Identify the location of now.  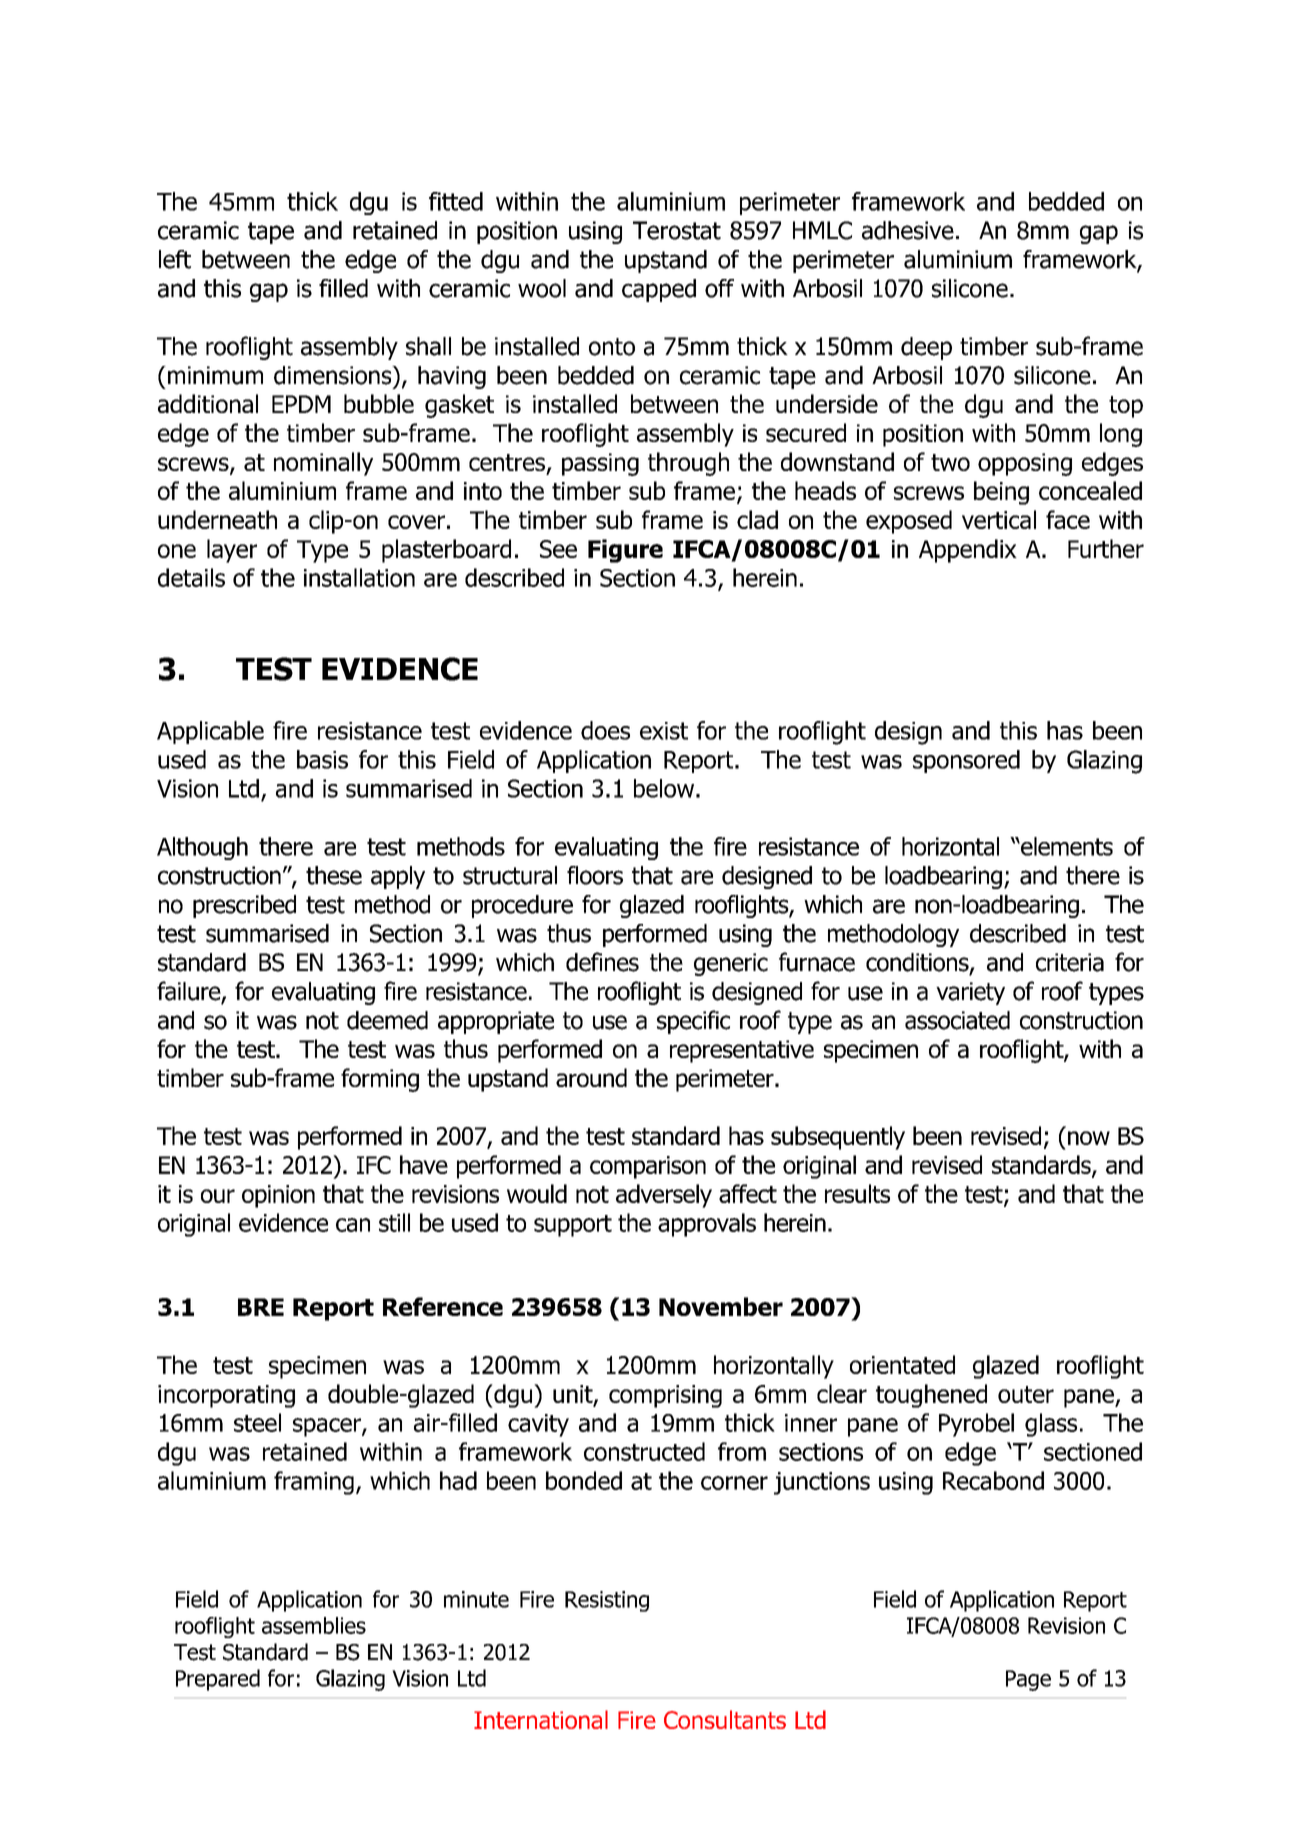
(1089, 1138).
